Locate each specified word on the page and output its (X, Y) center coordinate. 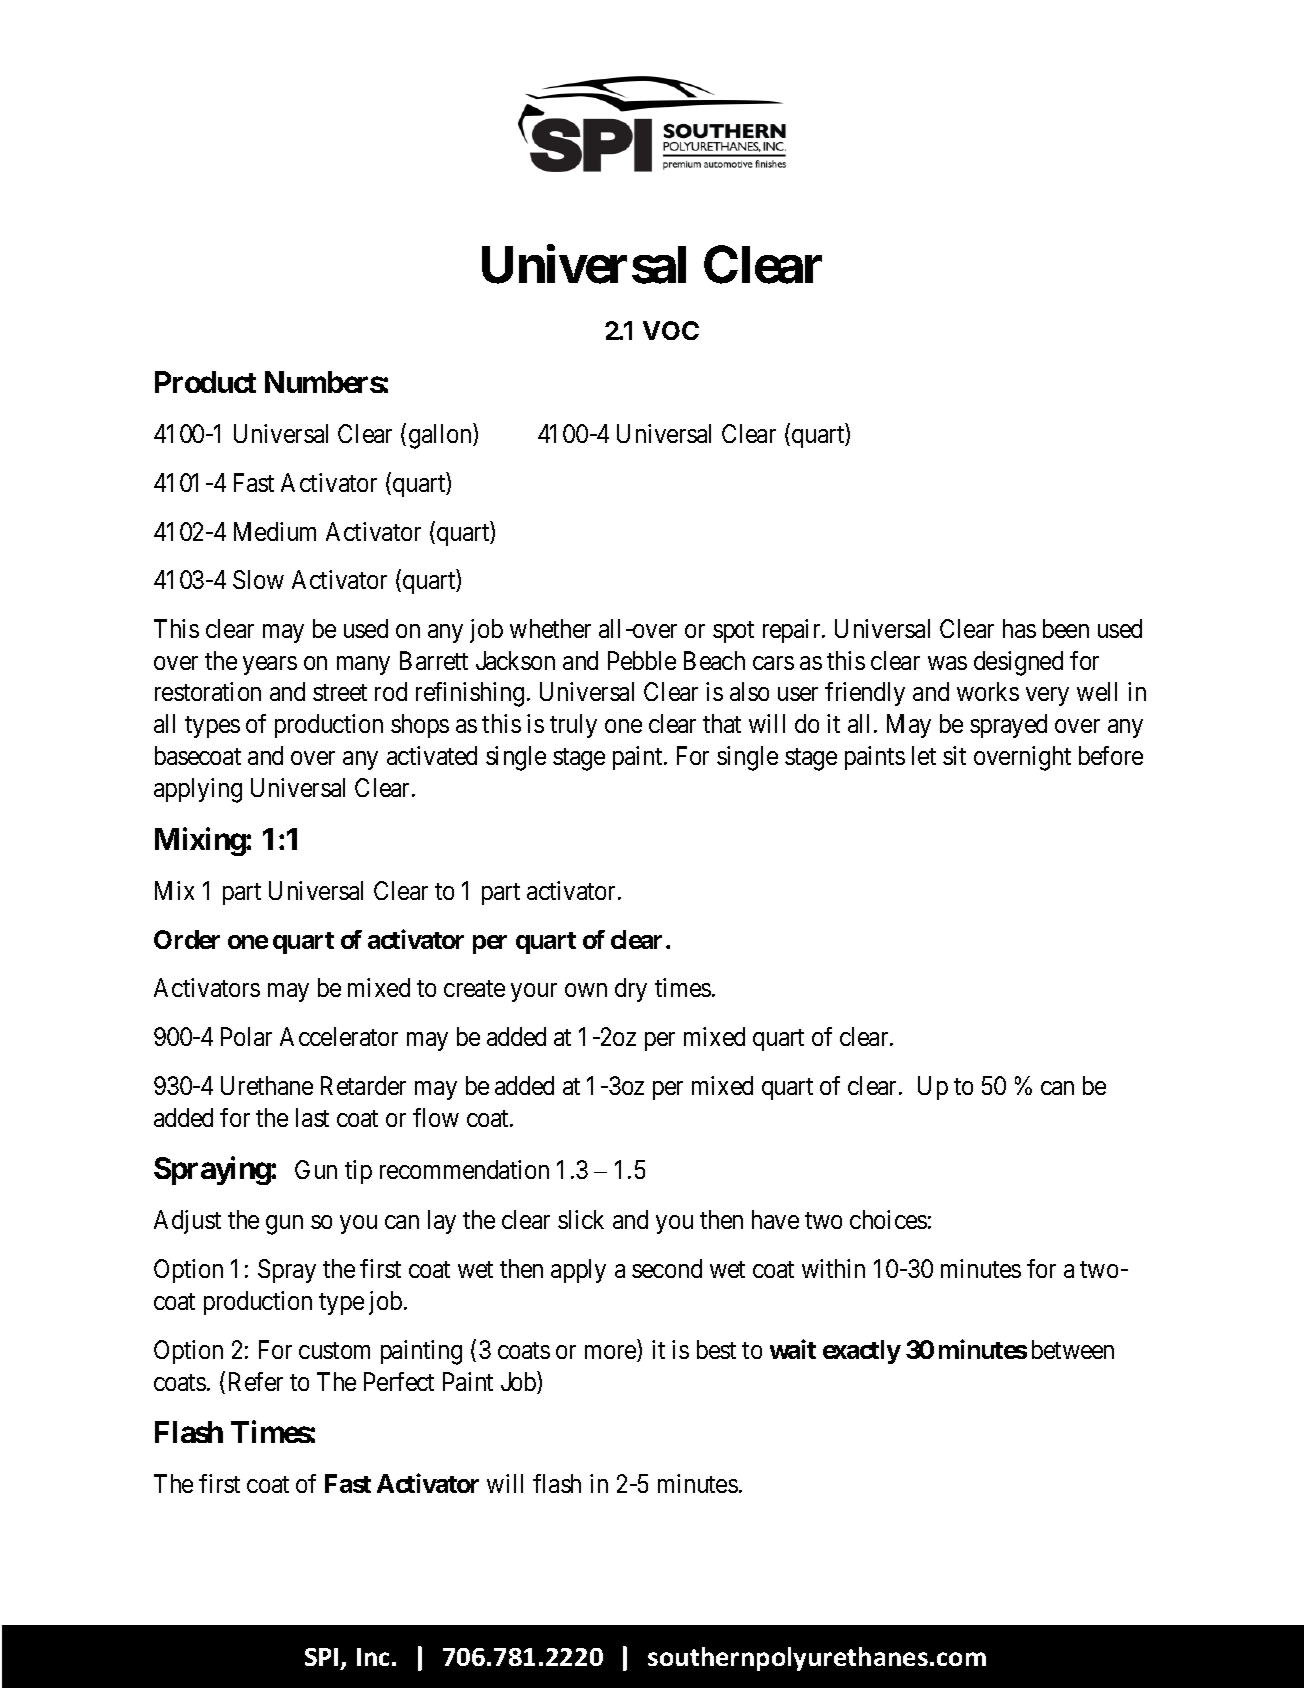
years (270, 665)
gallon (441, 436)
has (1019, 628)
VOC (671, 330)
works (988, 691)
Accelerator (339, 1036)
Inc (373, 1657)
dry (631, 990)
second (667, 1268)
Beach (714, 660)
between (1073, 1349)
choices (888, 1219)
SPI (321, 1657)
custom (334, 1350)
